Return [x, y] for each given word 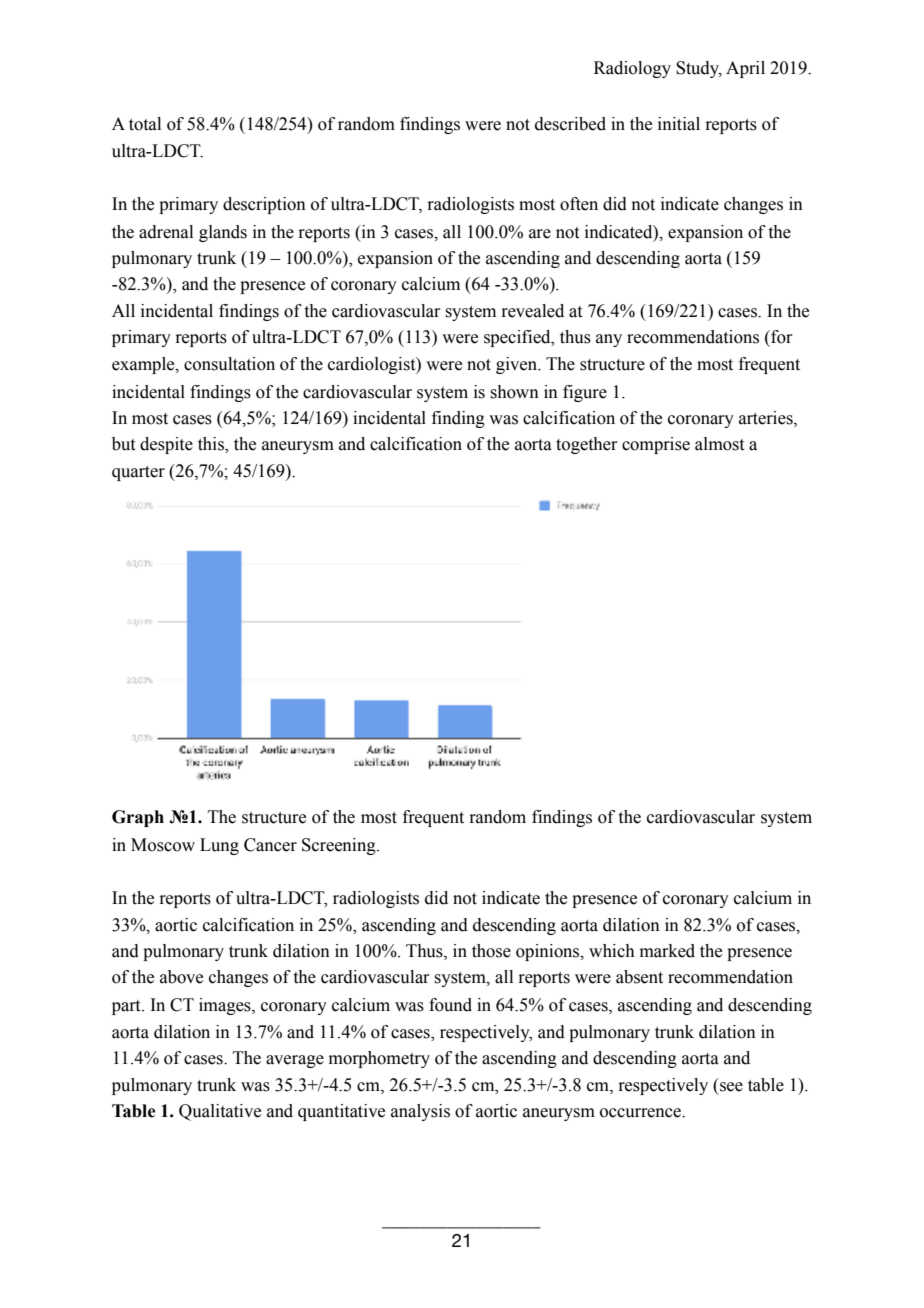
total [145, 124]
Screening [340, 846]
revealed [532, 311]
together [587, 445]
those [491, 951]
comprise [656, 445]
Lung [219, 846]
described [570, 124]
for [781, 337]
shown [514, 392]
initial [679, 124]
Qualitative [220, 1112]
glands [223, 233]
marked [667, 951]
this [212, 445]
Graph [138, 818]
